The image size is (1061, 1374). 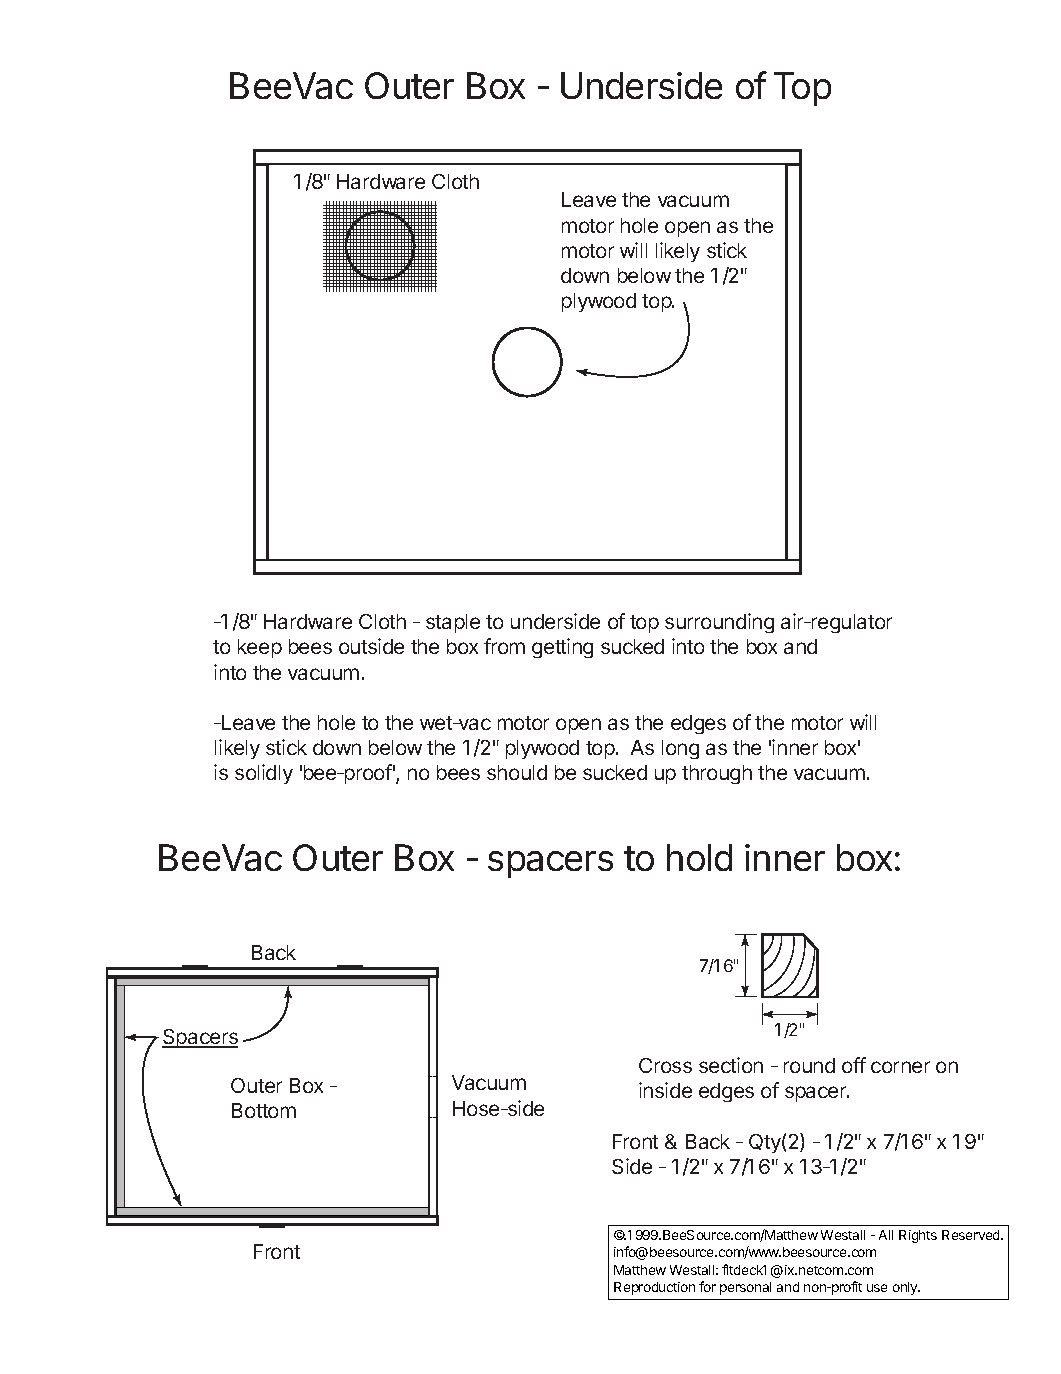 What do you see at coordinates (562, 648) in the screenshot?
I see `getting` at bounding box center [562, 648].
